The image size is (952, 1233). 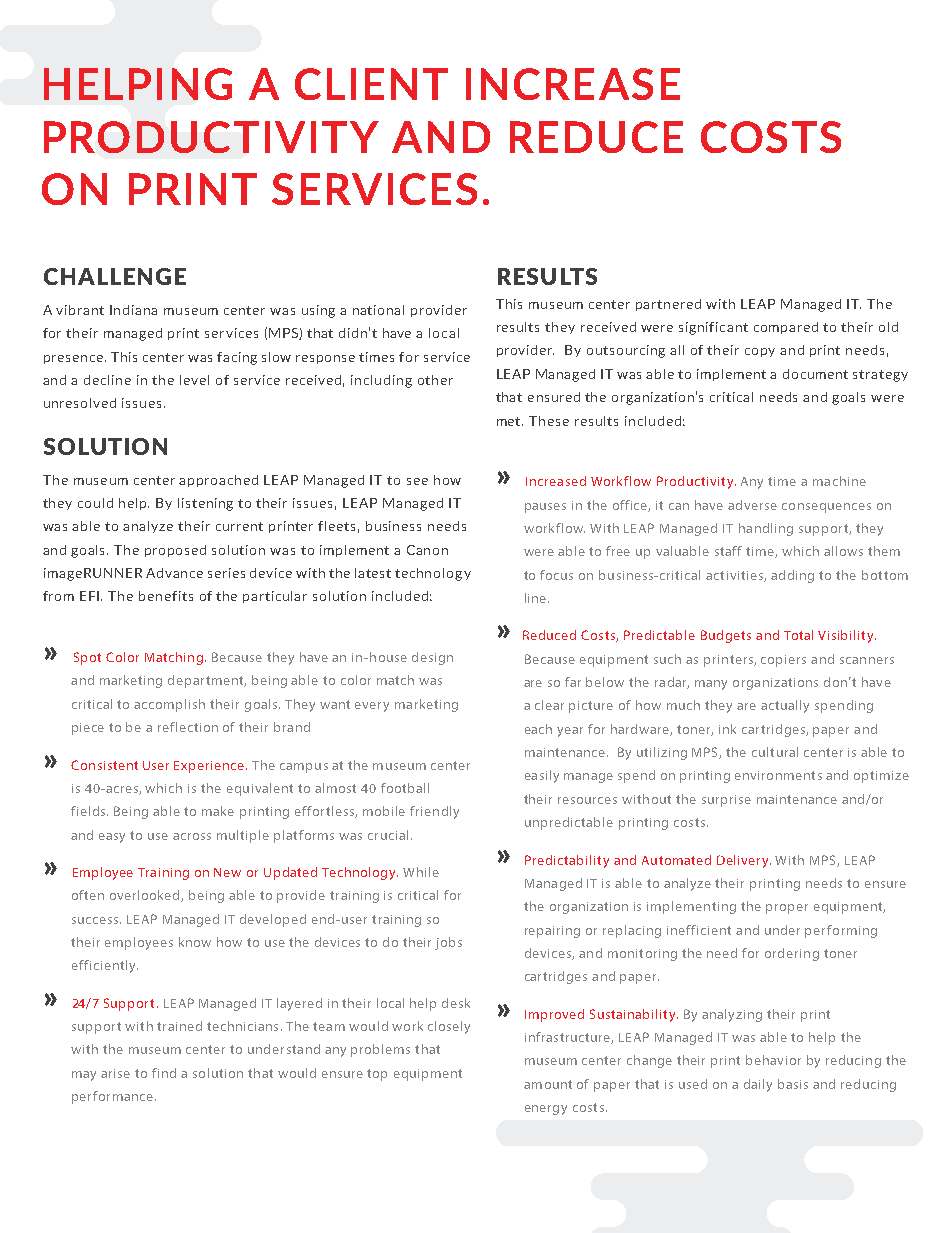 What do you see at coordinates (427, 550) in the screenshot?
I see `Canon` at bounding box center [427, 550].
